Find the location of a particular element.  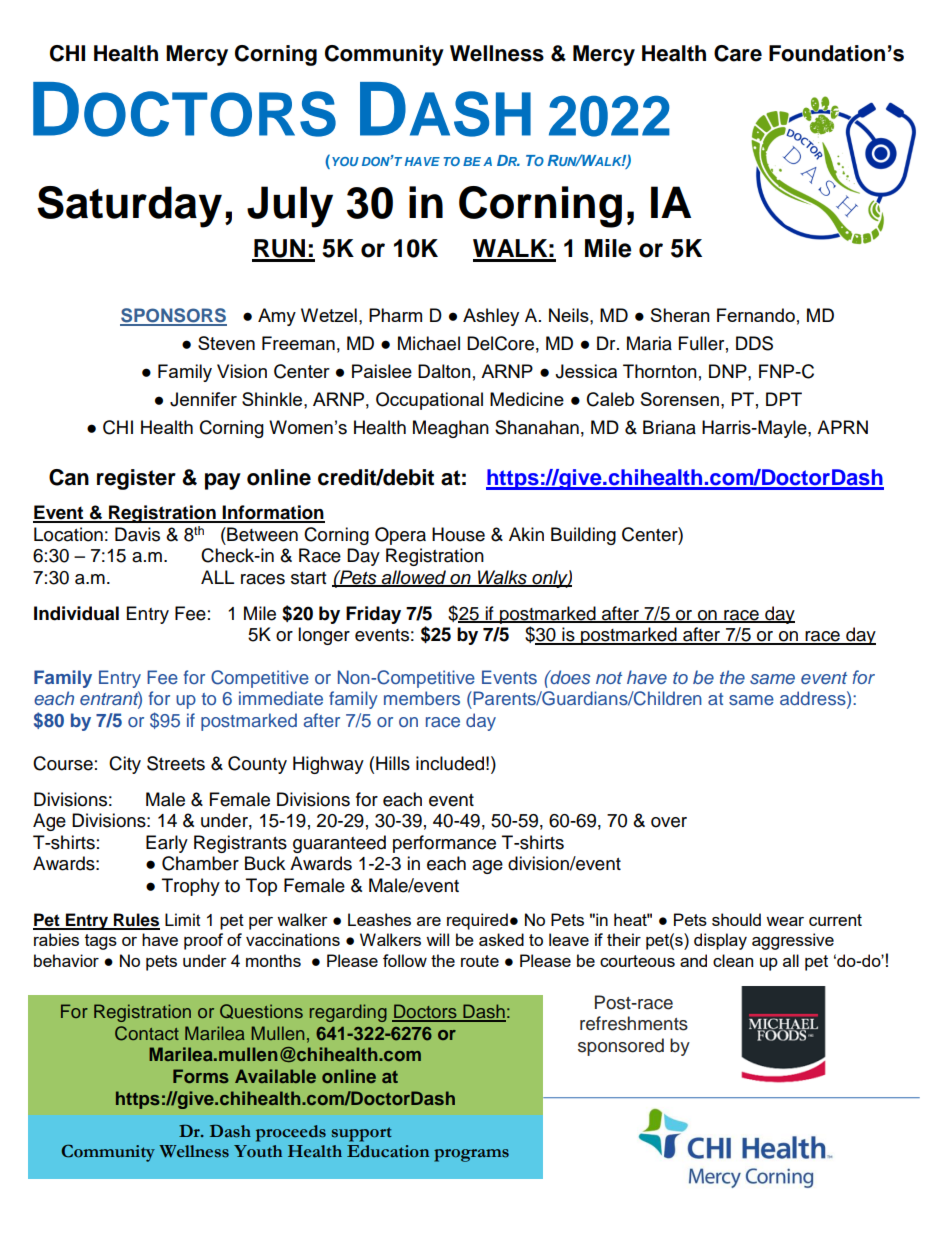

allowed is located at coordinates (414, 578).
